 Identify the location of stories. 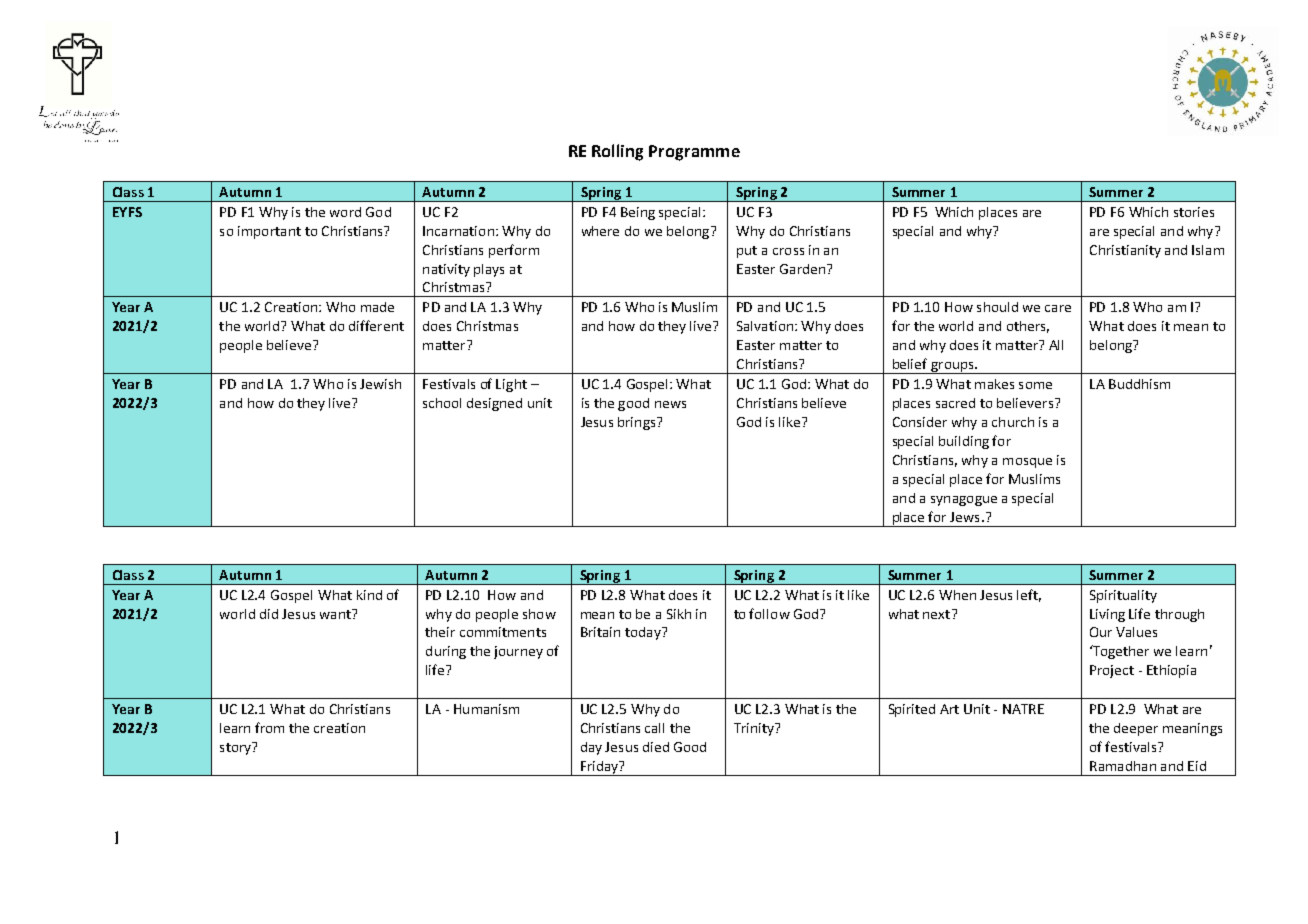
(1194, 212).
